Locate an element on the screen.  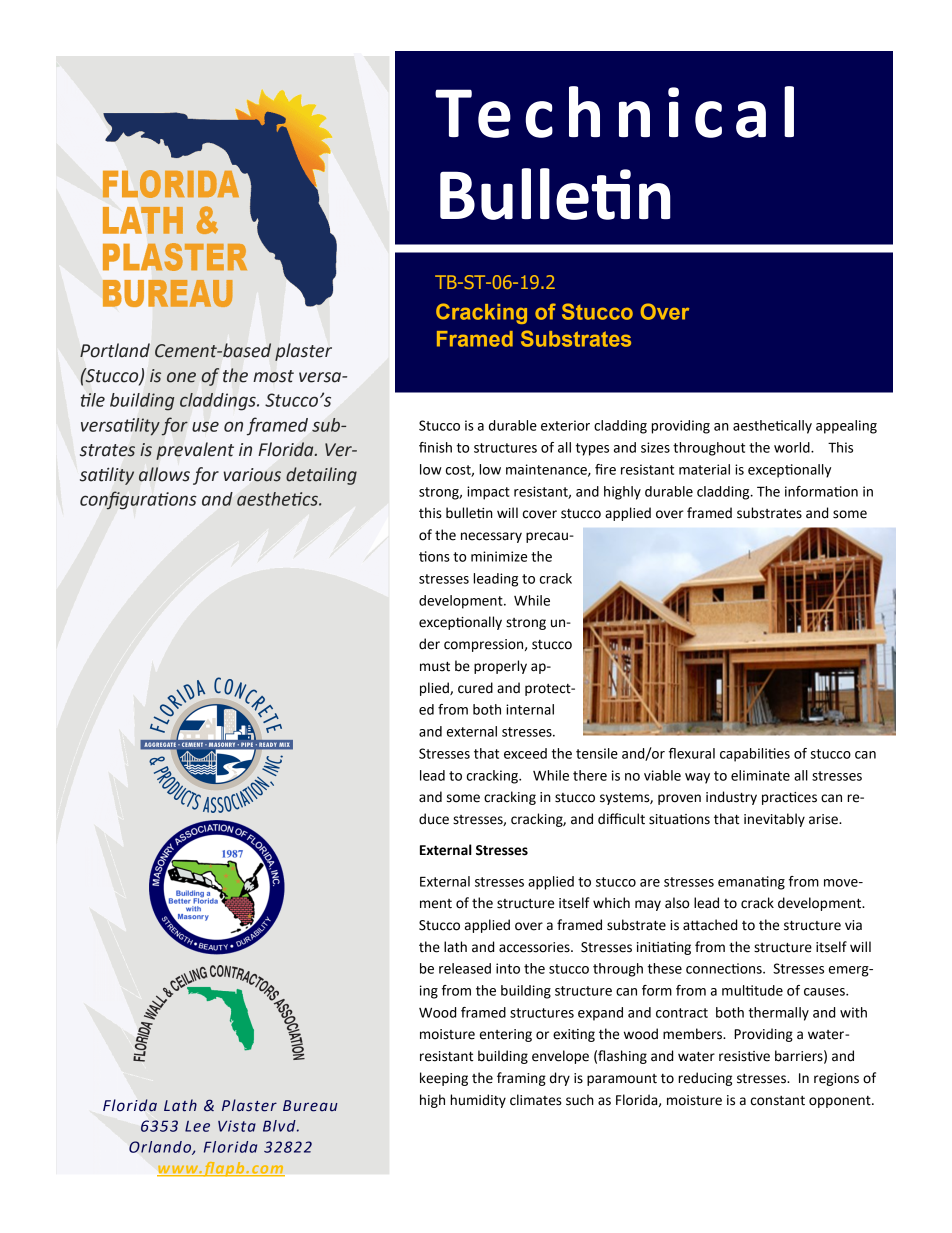
accessories is located at coordinates (535, 947).
